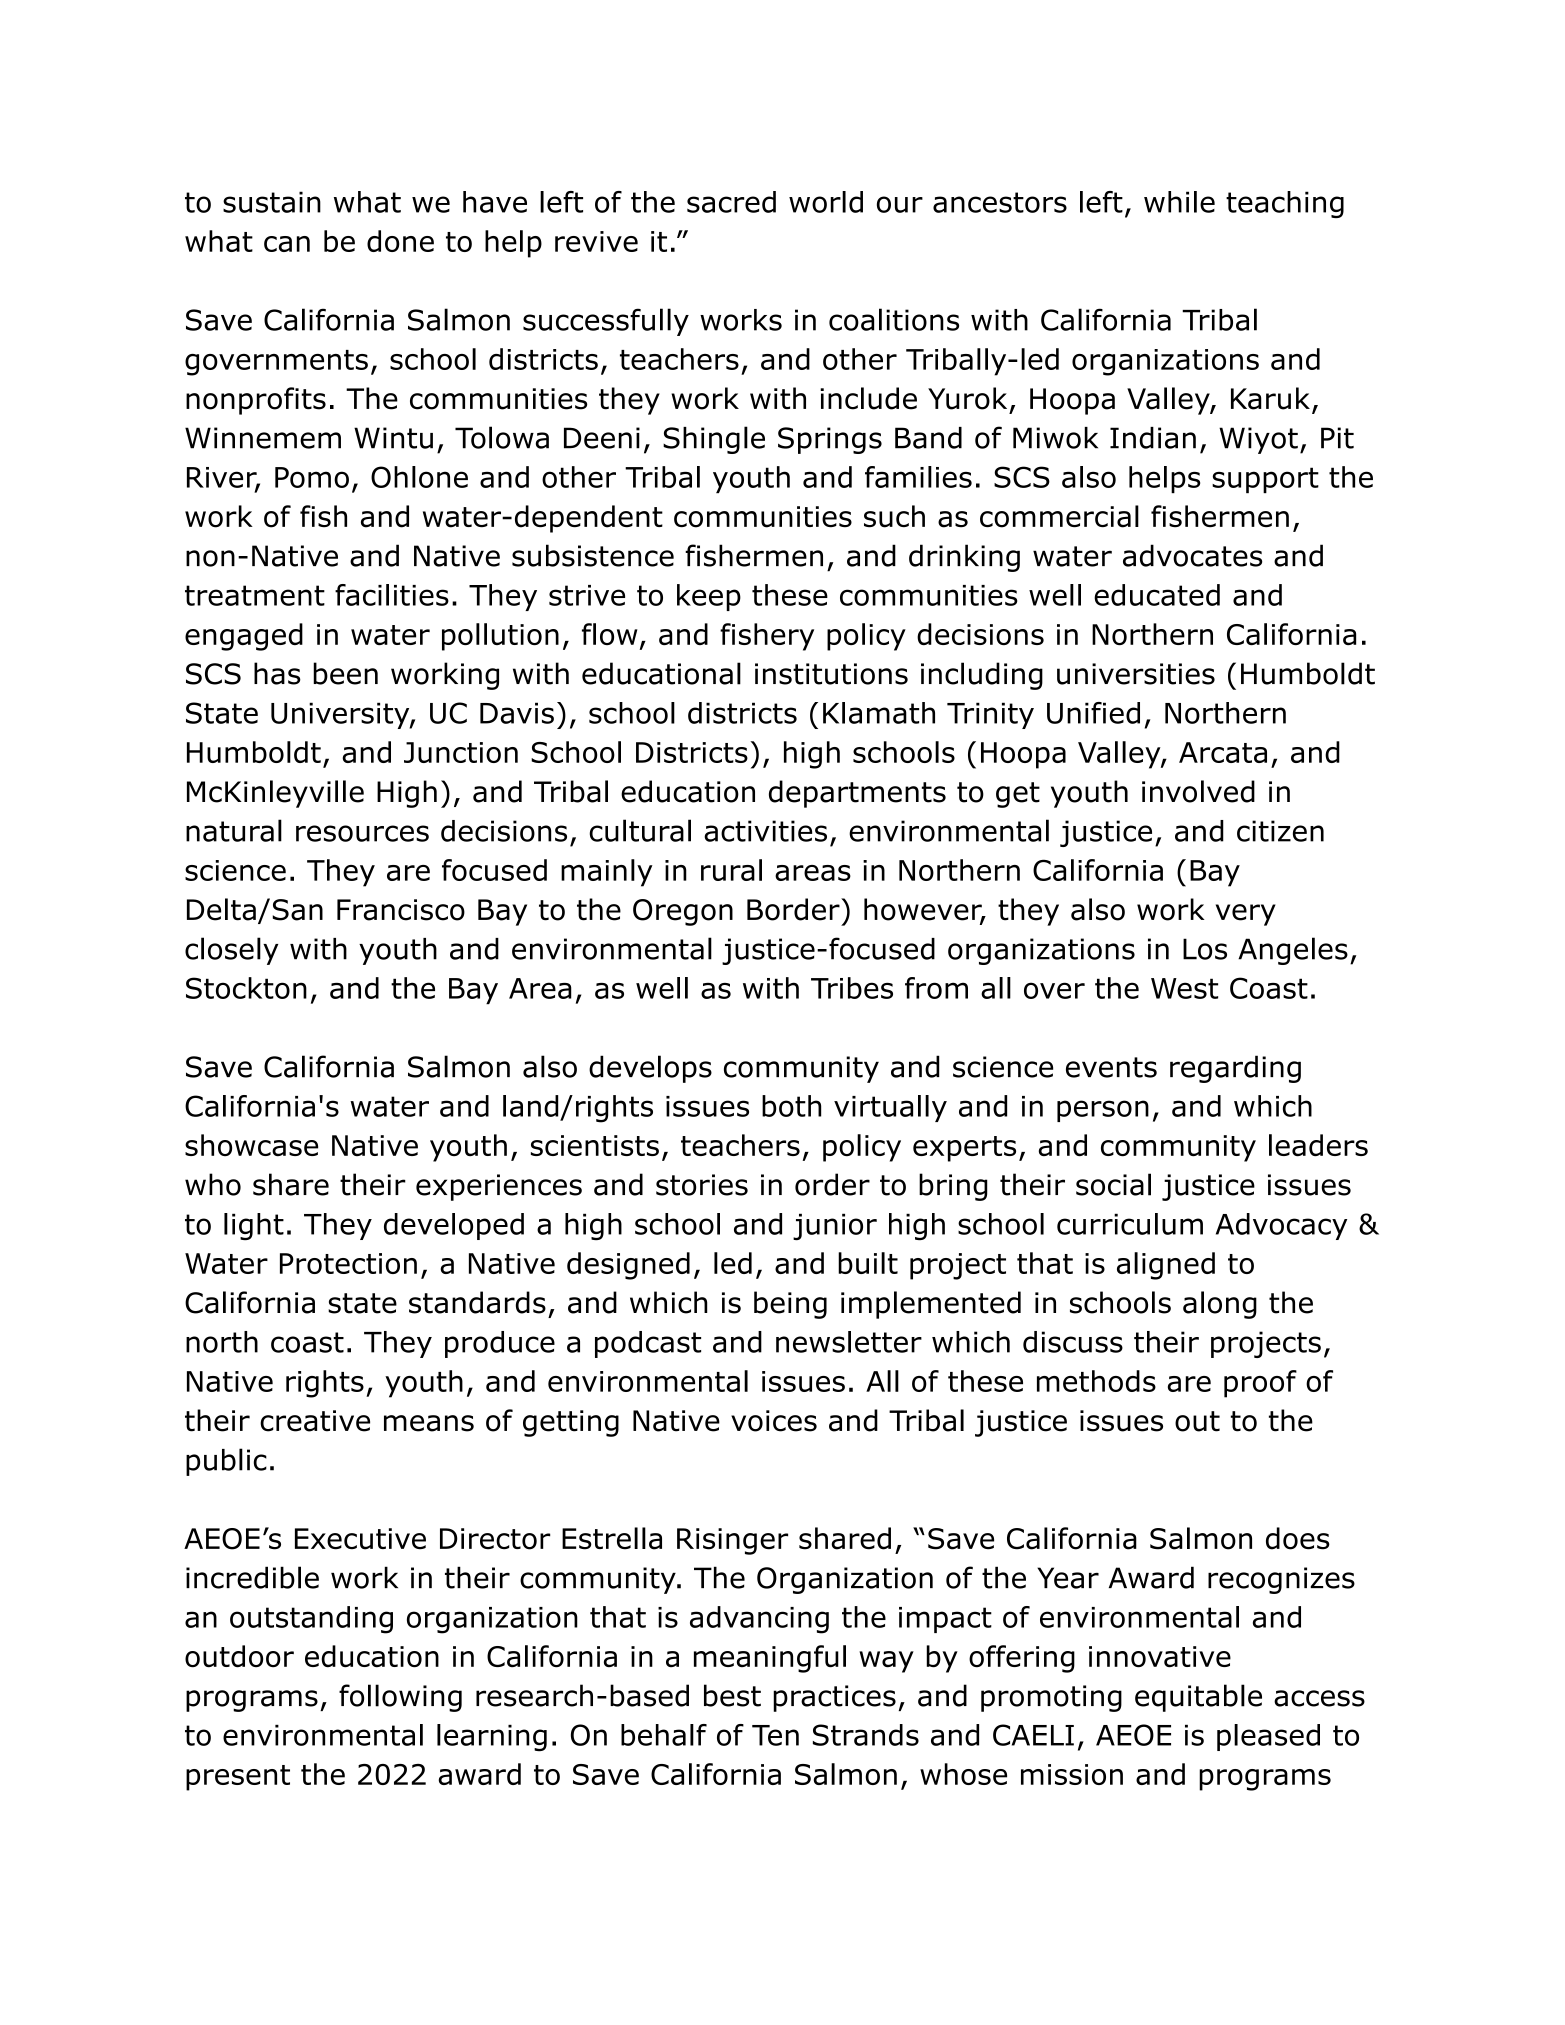 This screenshot has width=1565, height=2025. What do you see at coordinates (852, 988) in the screenshot?
I see `Tribes` at bounding box center [852, 988].
